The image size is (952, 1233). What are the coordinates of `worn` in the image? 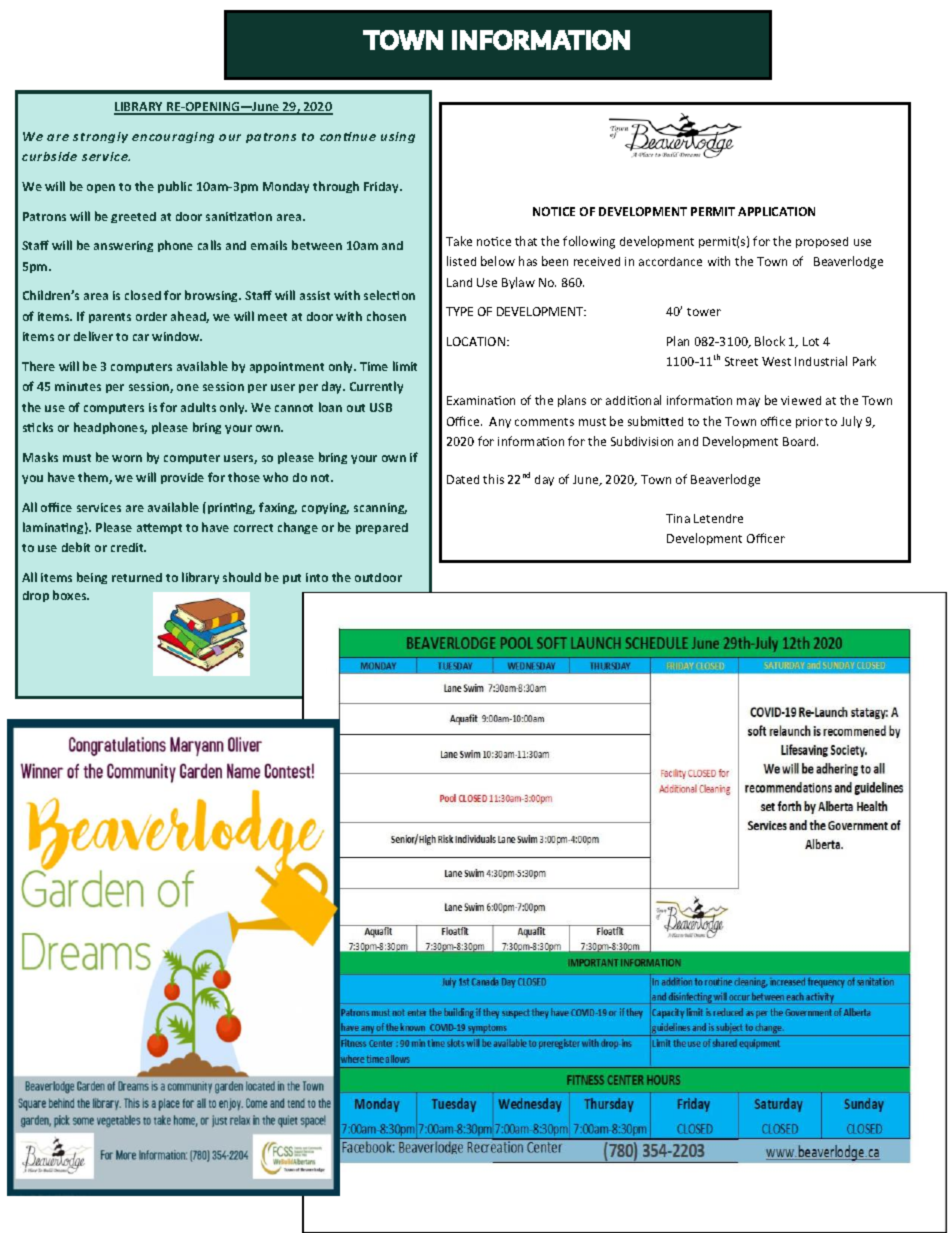 It's located at (127, 458).
